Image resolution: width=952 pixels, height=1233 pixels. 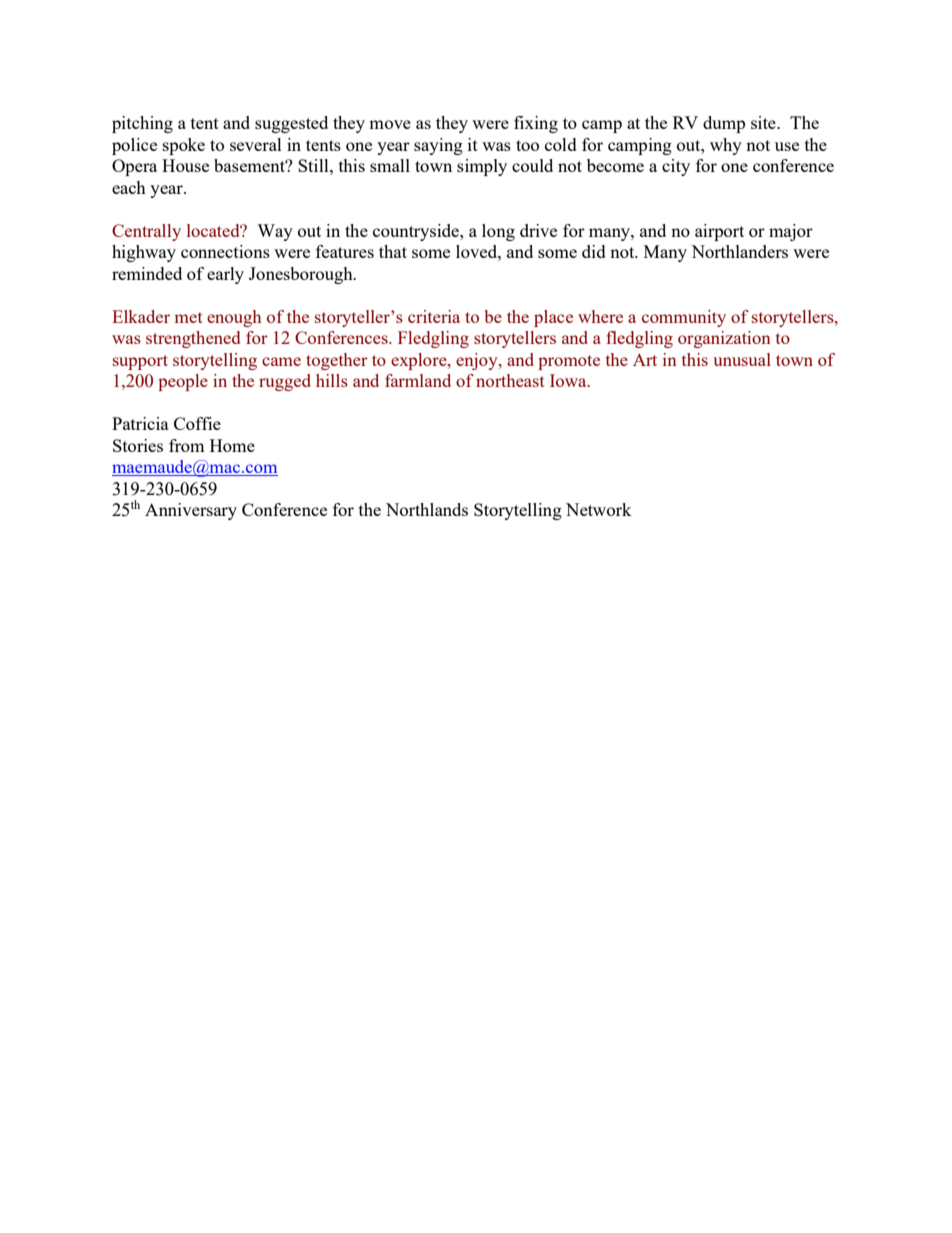 I want to click on dump, so click(x=724, y=124).
